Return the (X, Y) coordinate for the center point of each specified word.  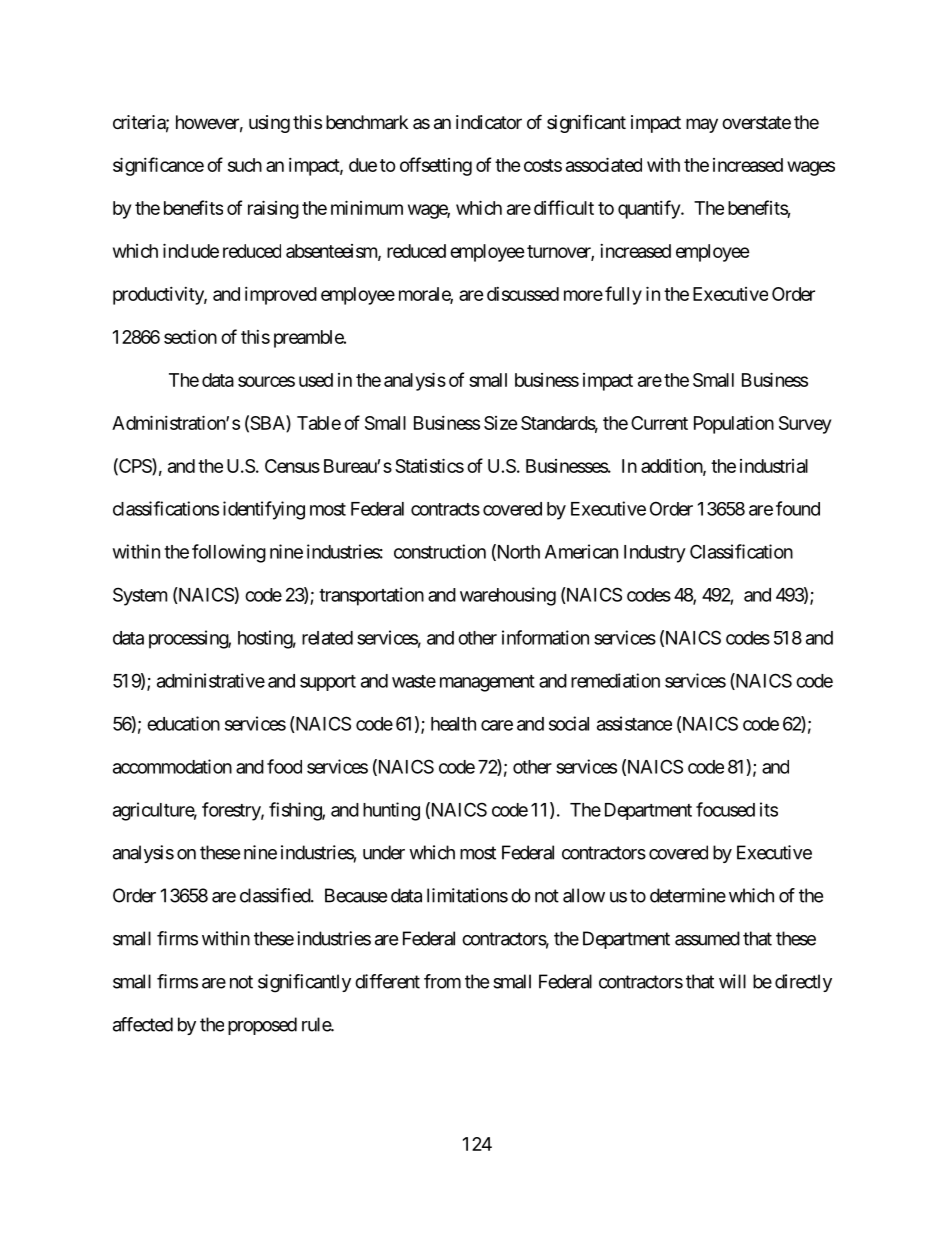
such (245, 165)
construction (440, 551)
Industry (655, 554)
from (442, 981)
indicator (489, 122)
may (702, 125)
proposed (262, 1026)
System (140, 596)
